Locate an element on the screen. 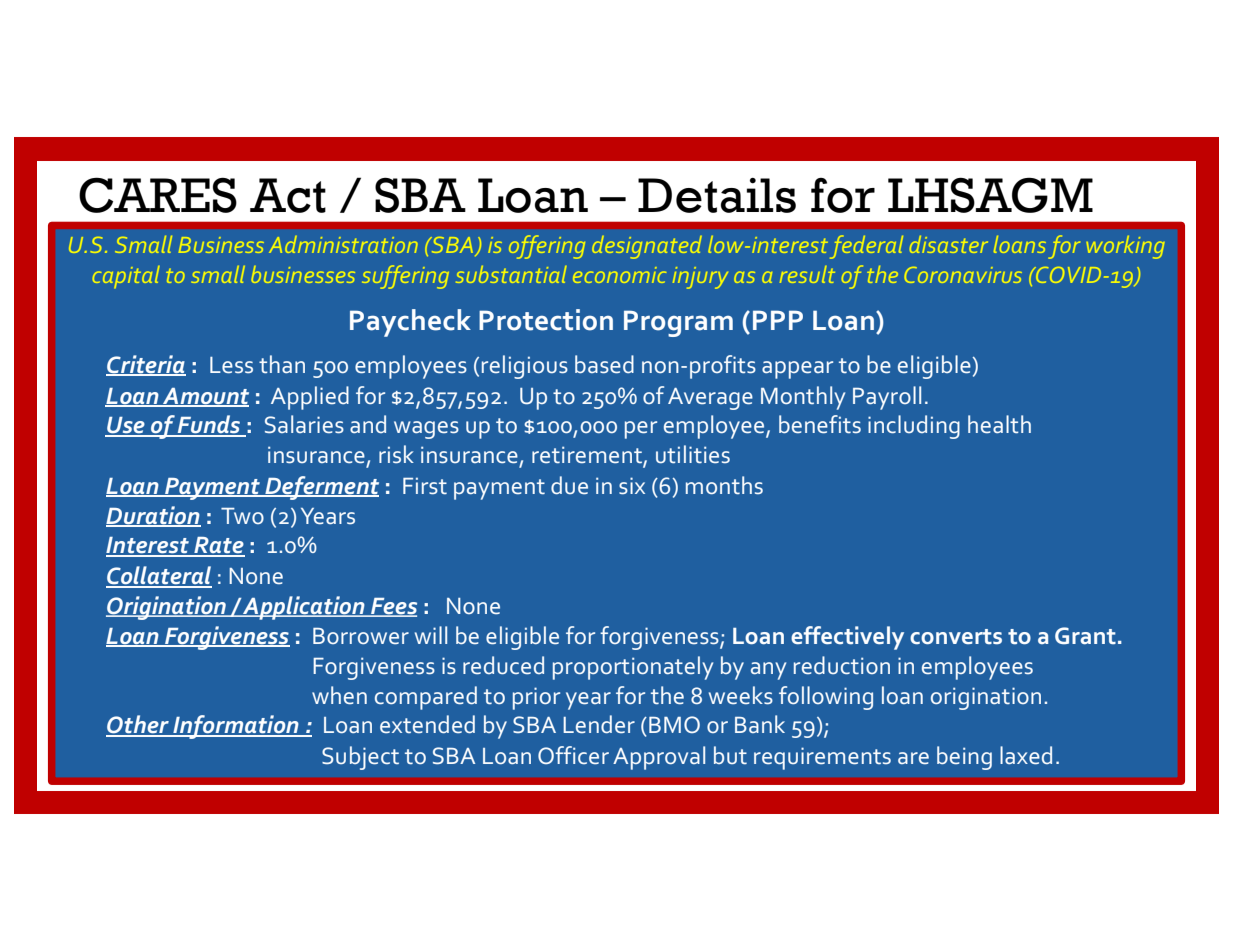 The width and height of the screenshot is (1233, 952). Fees is located at coordinates (393, 607).
